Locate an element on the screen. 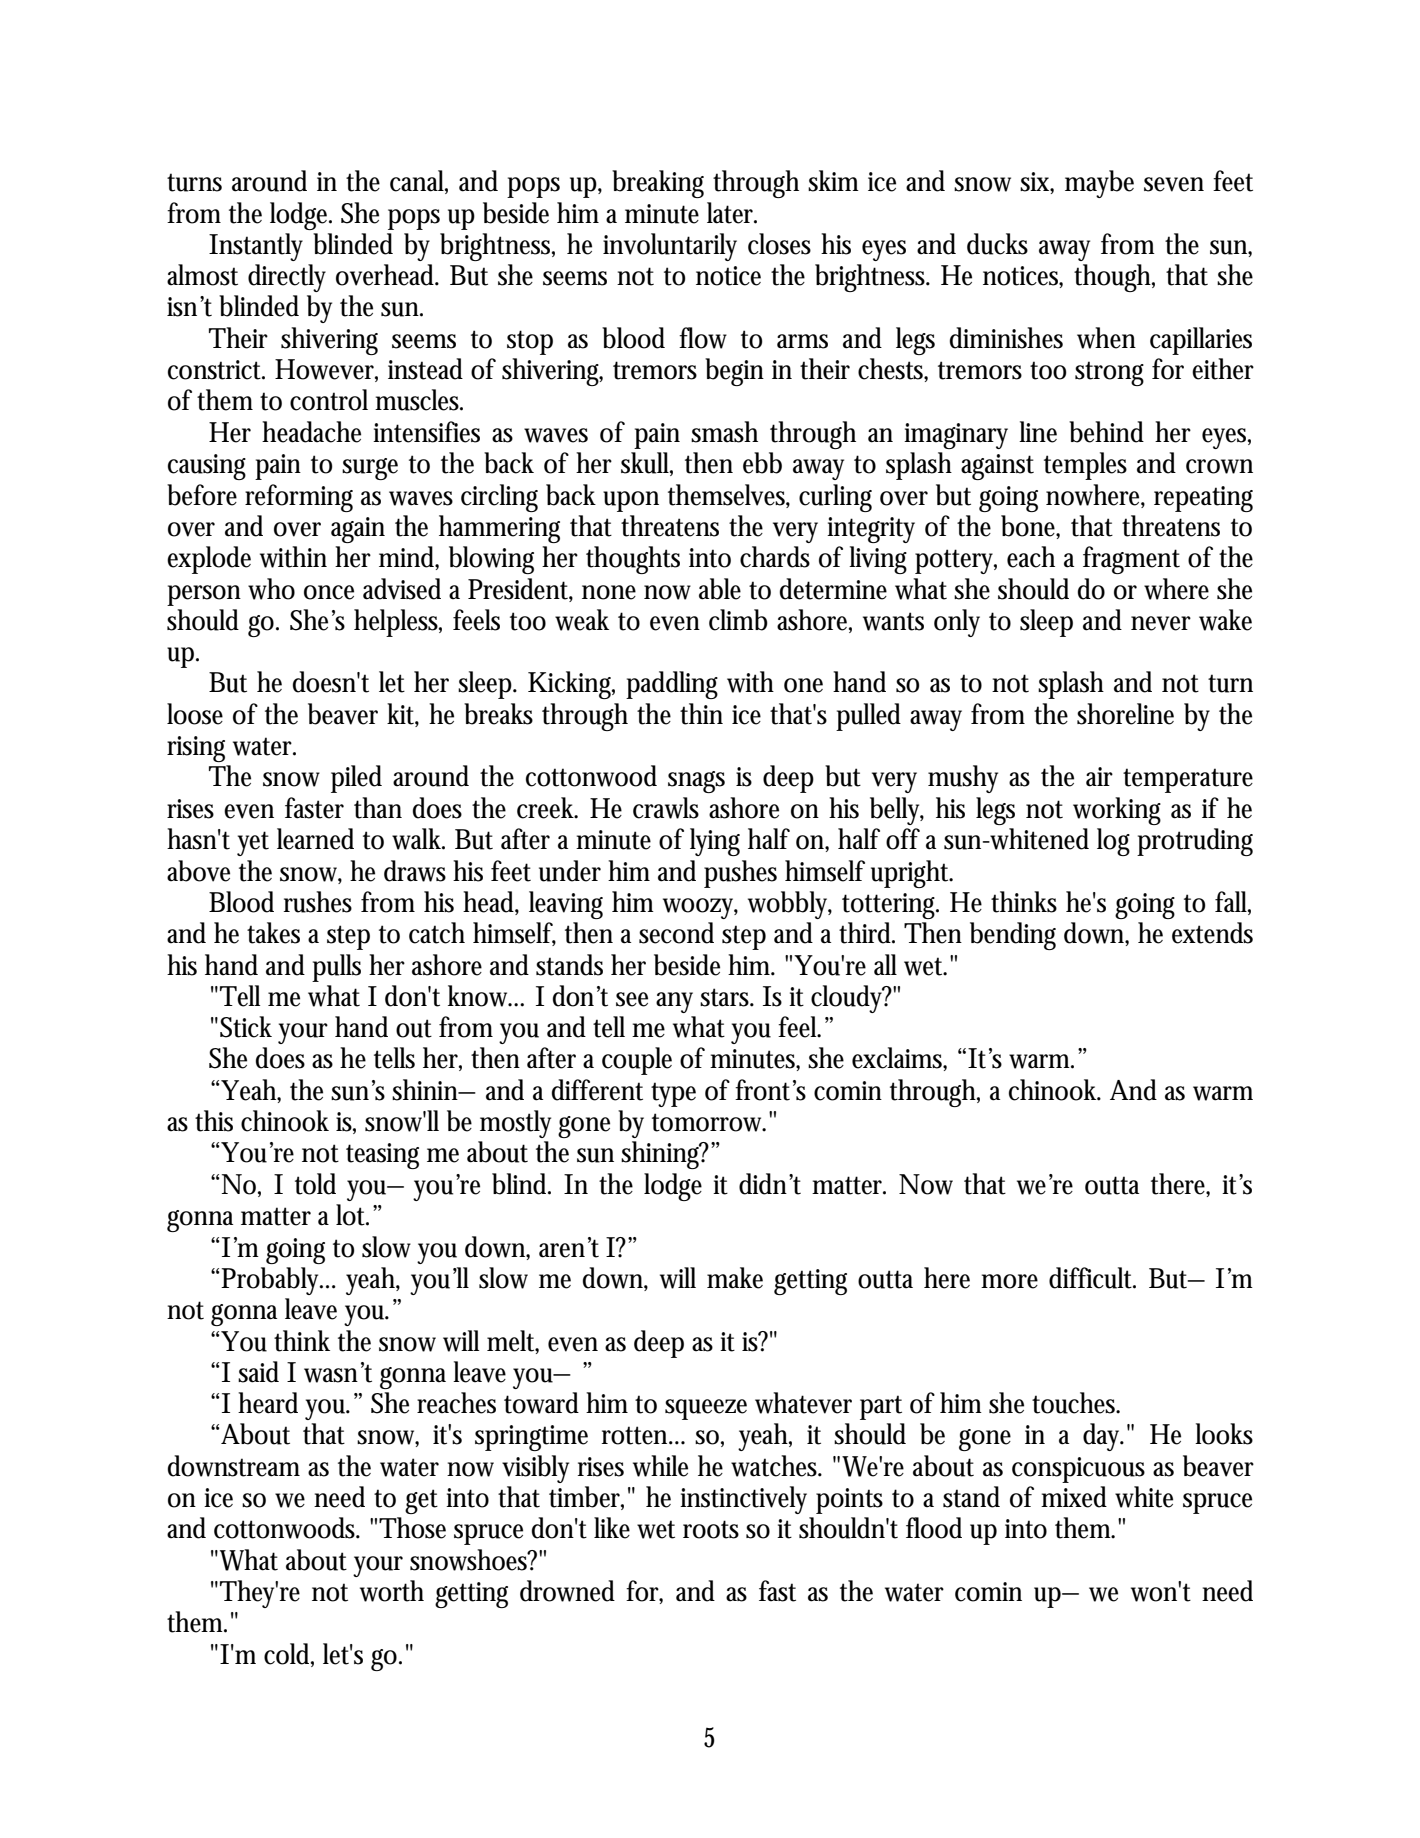 Image resolution: width=1420 pixels, height=1838 pixels. roots is located at coordinates (711, 1529).
